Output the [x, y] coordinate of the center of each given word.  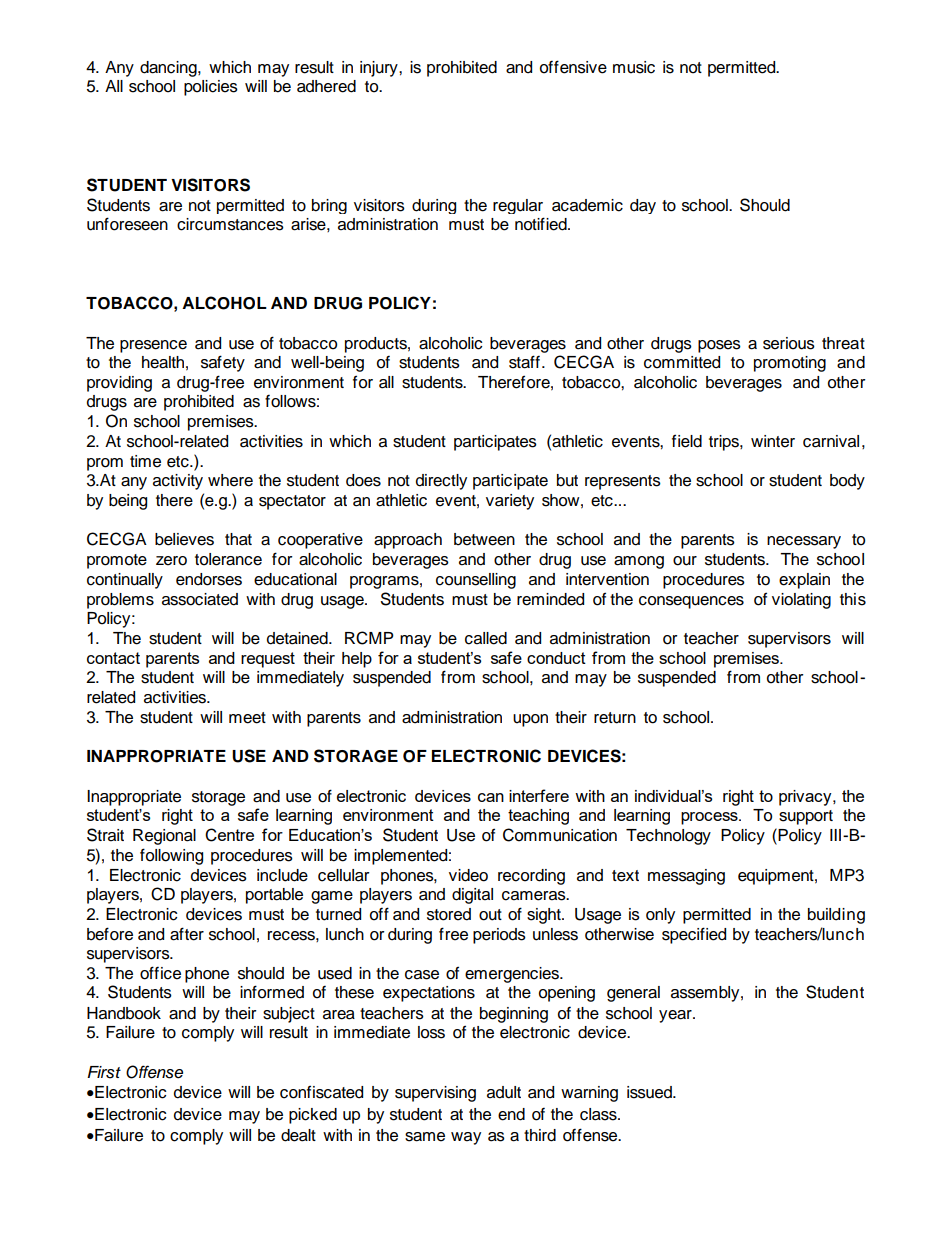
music [634, 67]
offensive [573, 67]
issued [650, 1092]
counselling [476, 581]
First [104, 1072]
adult [504, 1092]
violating [801, 601]
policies [211, 88]
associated [200, 599]
